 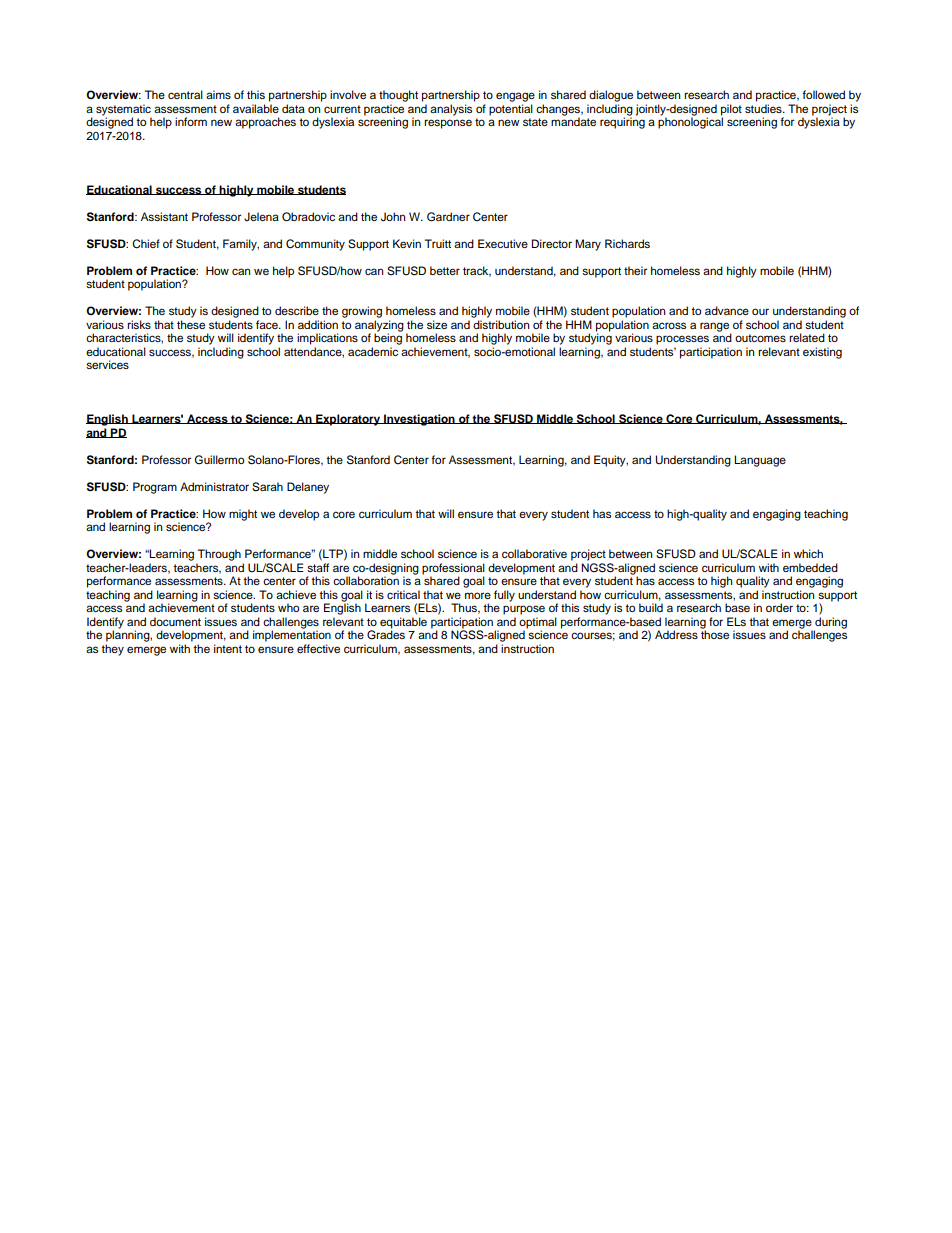 I want to click on academic, so click(x=373, y=351).
